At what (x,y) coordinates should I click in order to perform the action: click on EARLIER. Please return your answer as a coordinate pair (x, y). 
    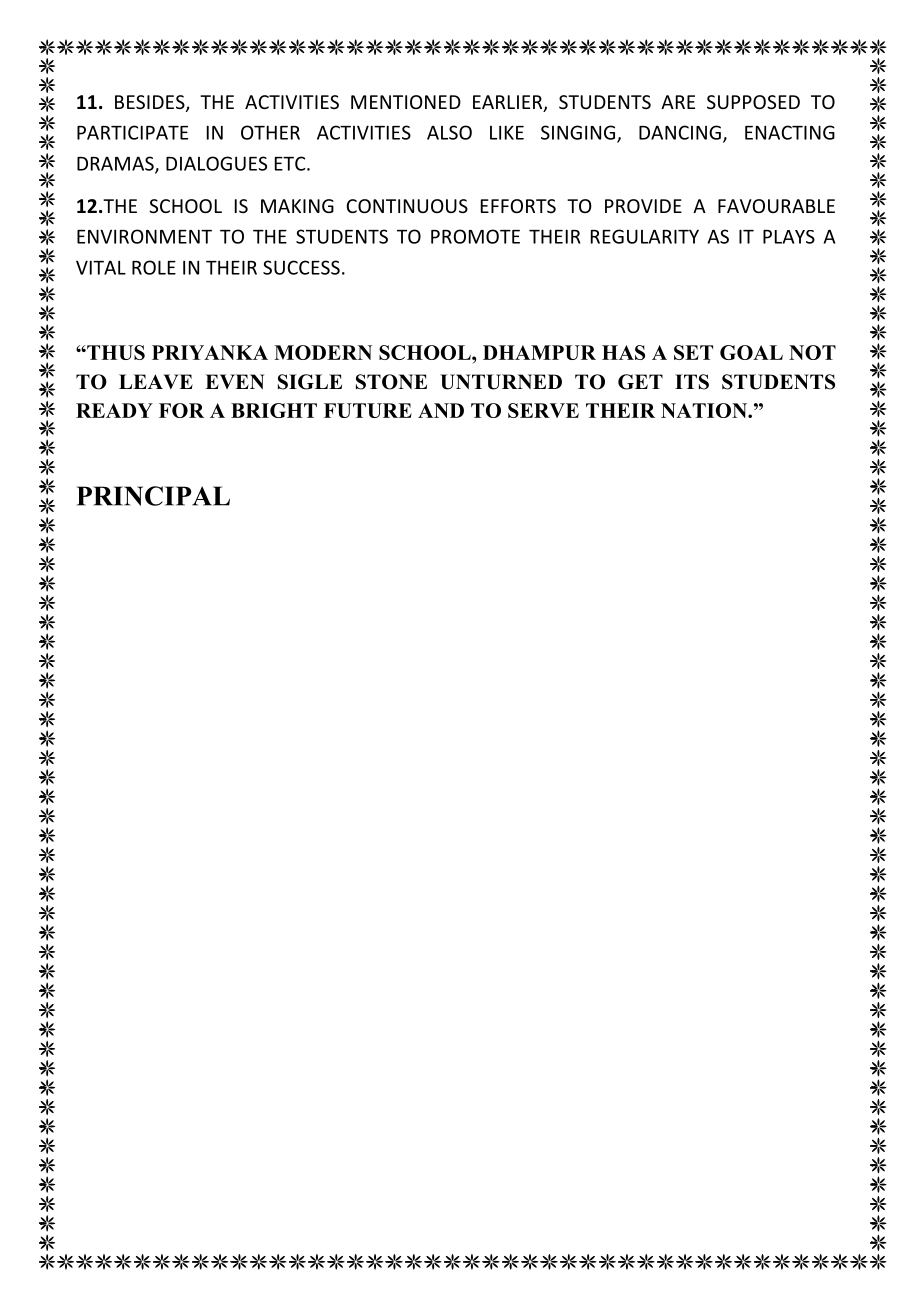
    Looking at the image, I should click on (509, 103).
